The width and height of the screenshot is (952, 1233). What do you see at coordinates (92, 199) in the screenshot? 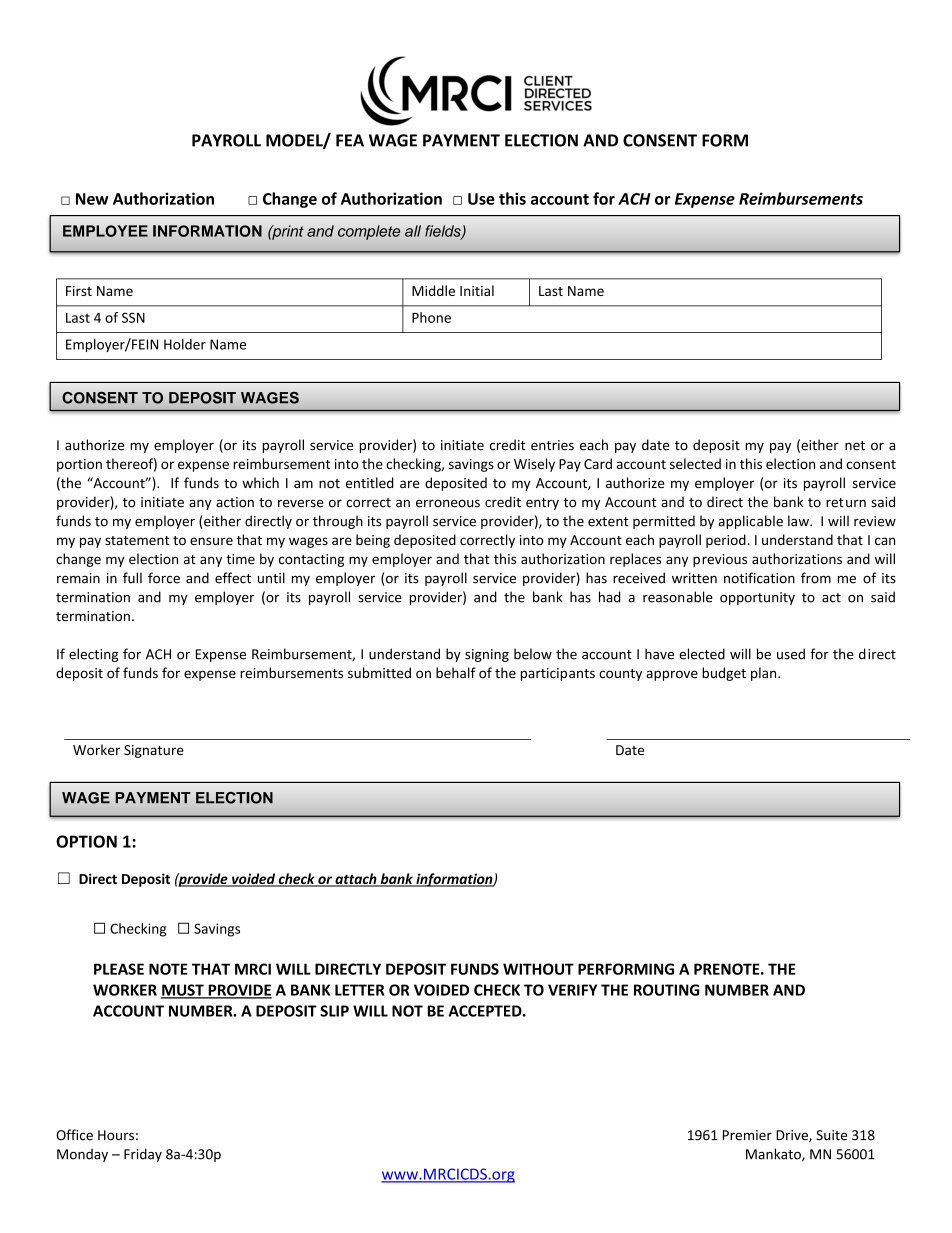
I see `New` at bounding box center [92, 199].
